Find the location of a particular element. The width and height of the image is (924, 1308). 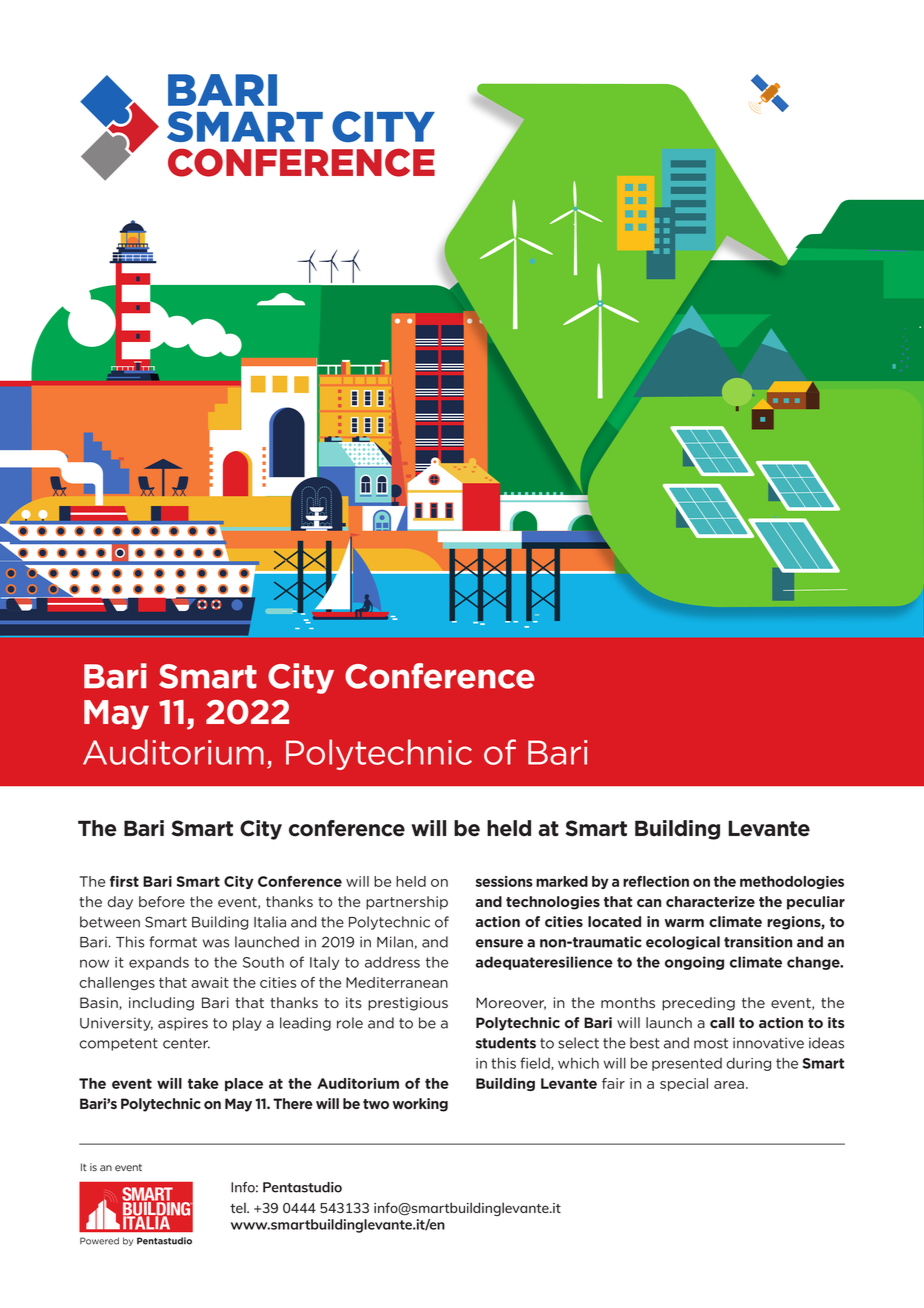

characterize is located at coordinates (710, 901).
